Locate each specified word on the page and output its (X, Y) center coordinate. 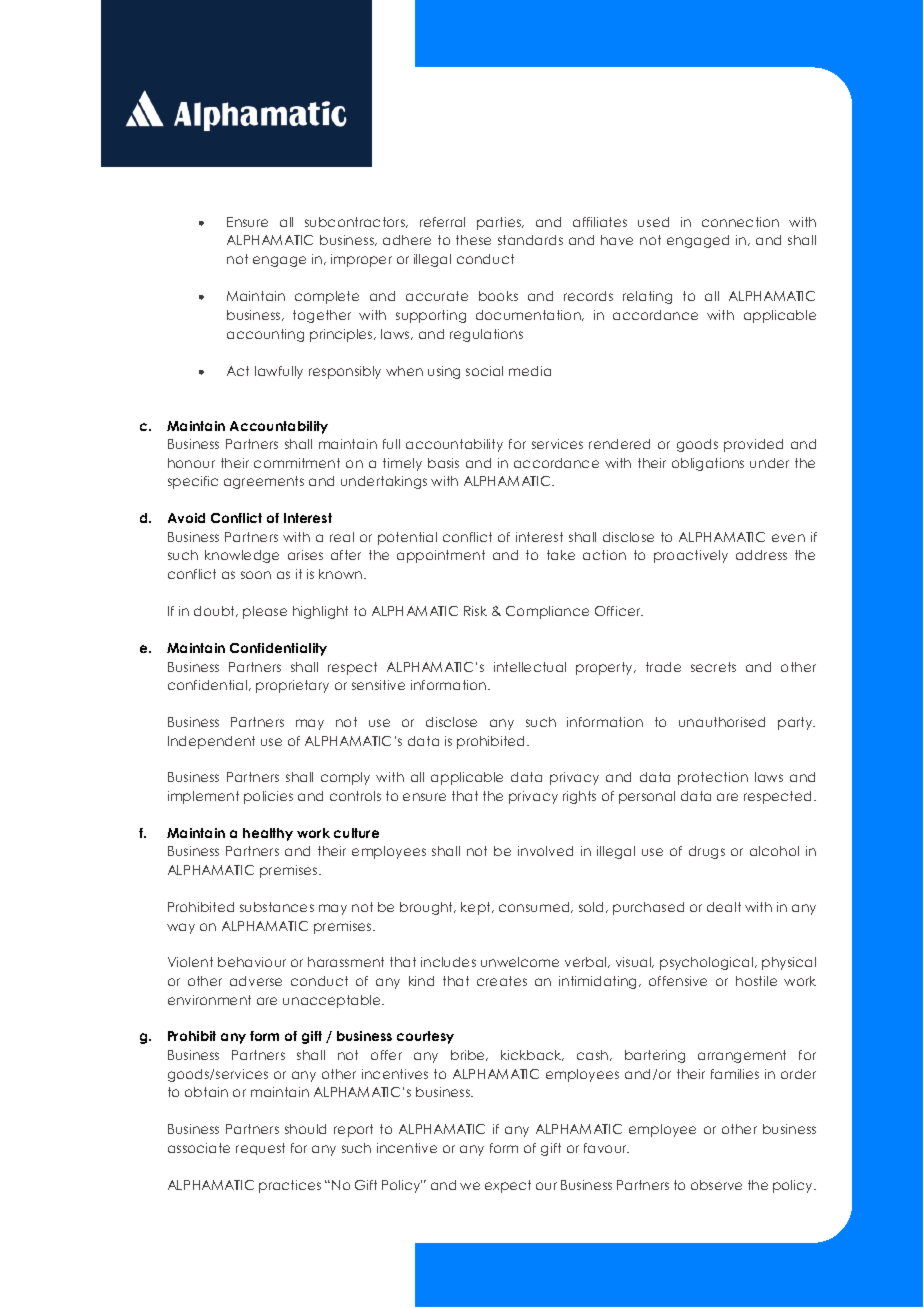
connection (740, 222)
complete (327, 297)
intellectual (530, 667)
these (473, 240)
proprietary (292, 686)
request (260, 1149)
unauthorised (722, 722)
